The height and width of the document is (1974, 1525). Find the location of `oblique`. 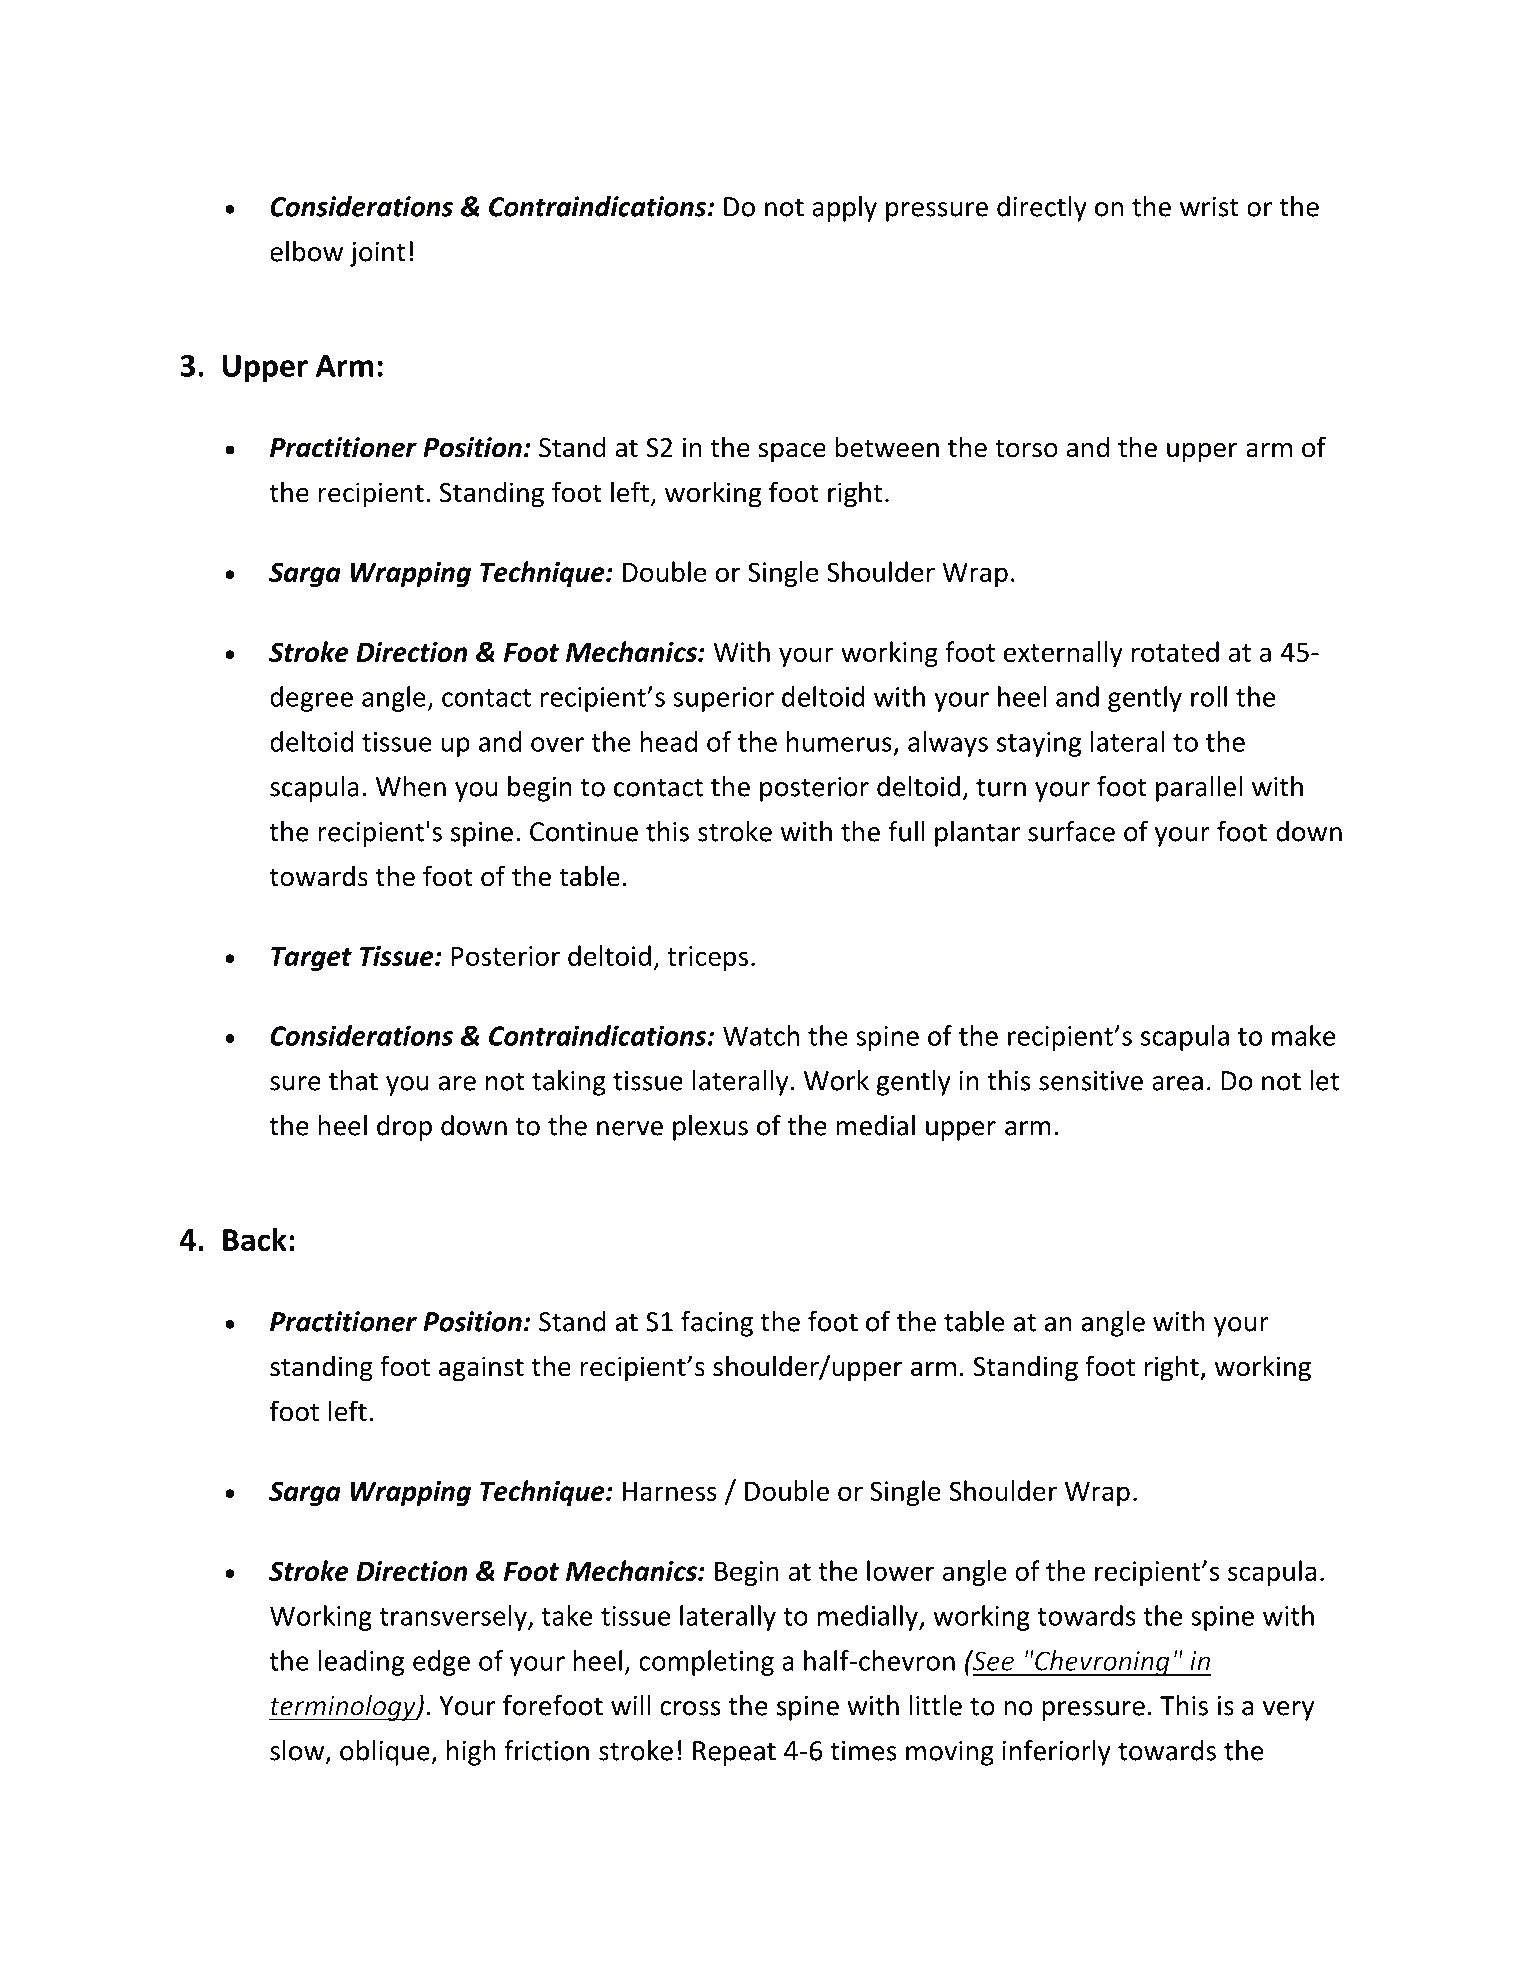

oblique is located at coordinates (386, 1753).
